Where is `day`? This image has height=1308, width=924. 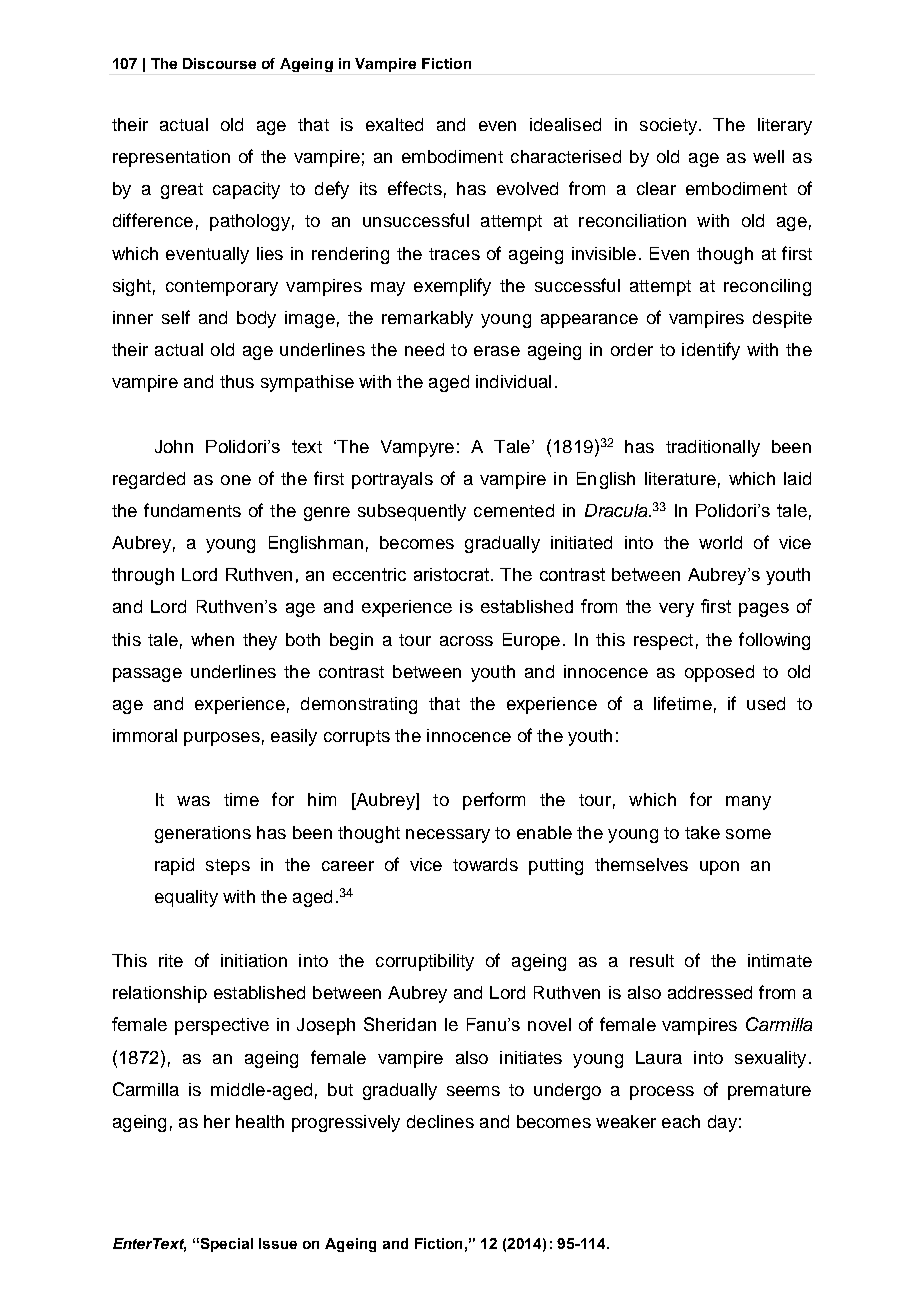 day is located at coordinates (722, 1123).
